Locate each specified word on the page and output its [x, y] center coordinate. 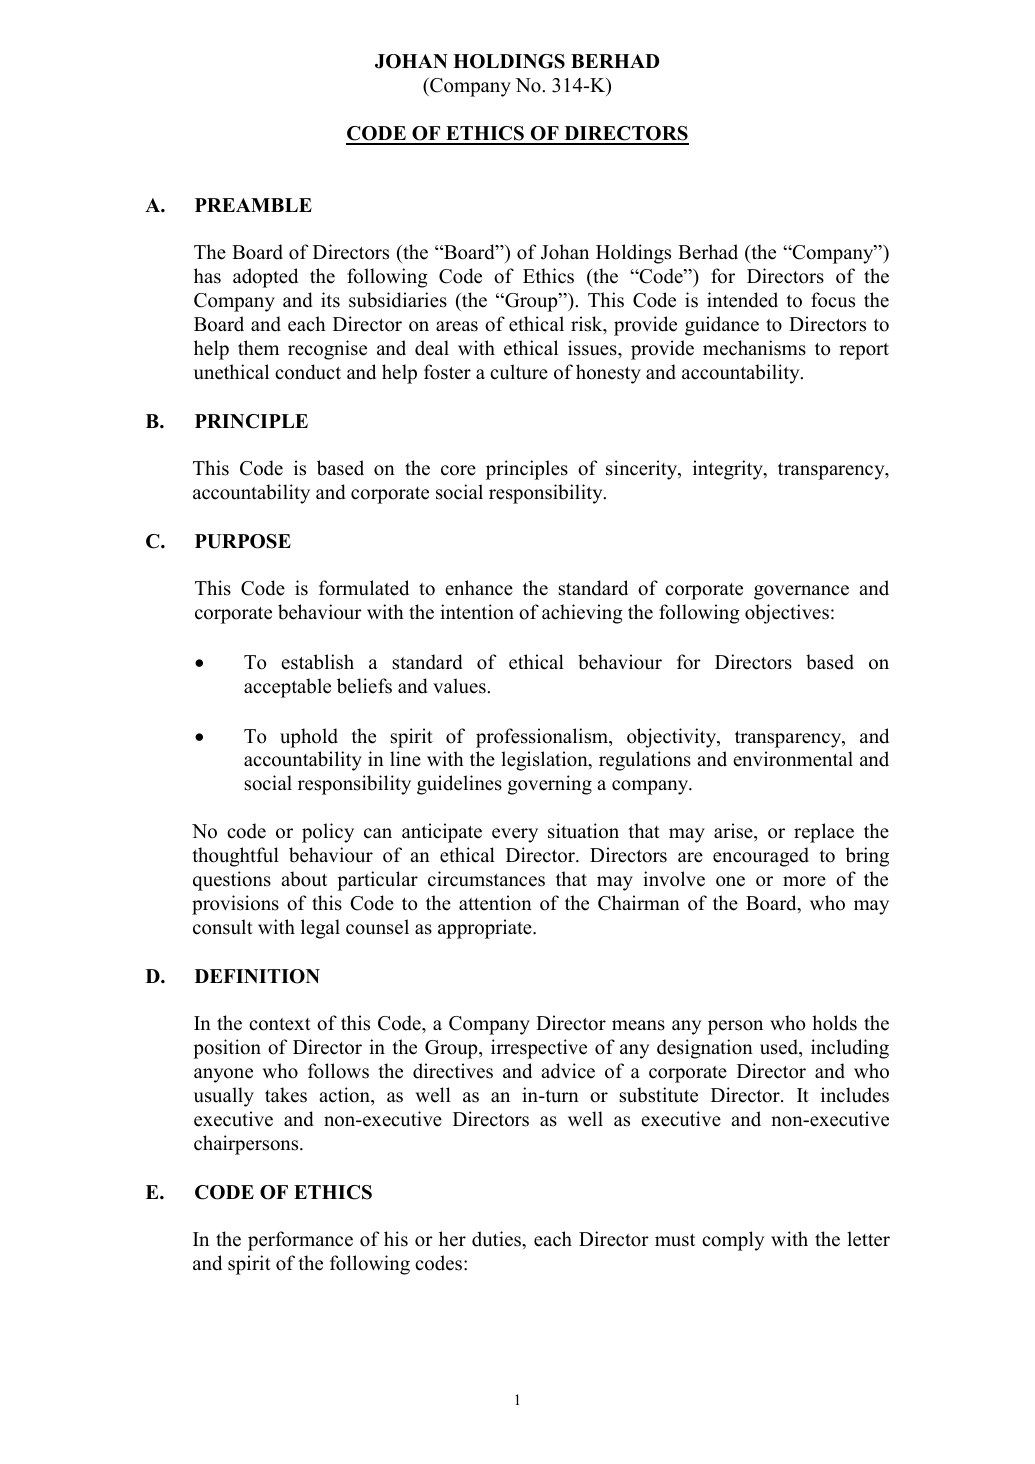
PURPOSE [243, 541]
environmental [793, 759]
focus [833, 300]
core [458, 470]
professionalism [543, 738]
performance [300, 1241]
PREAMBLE [253, 205]
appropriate [486, 929]
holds [834, 1023]
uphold [309, 738]
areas [457, 326]
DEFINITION [257, 976]
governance [801, 592]
